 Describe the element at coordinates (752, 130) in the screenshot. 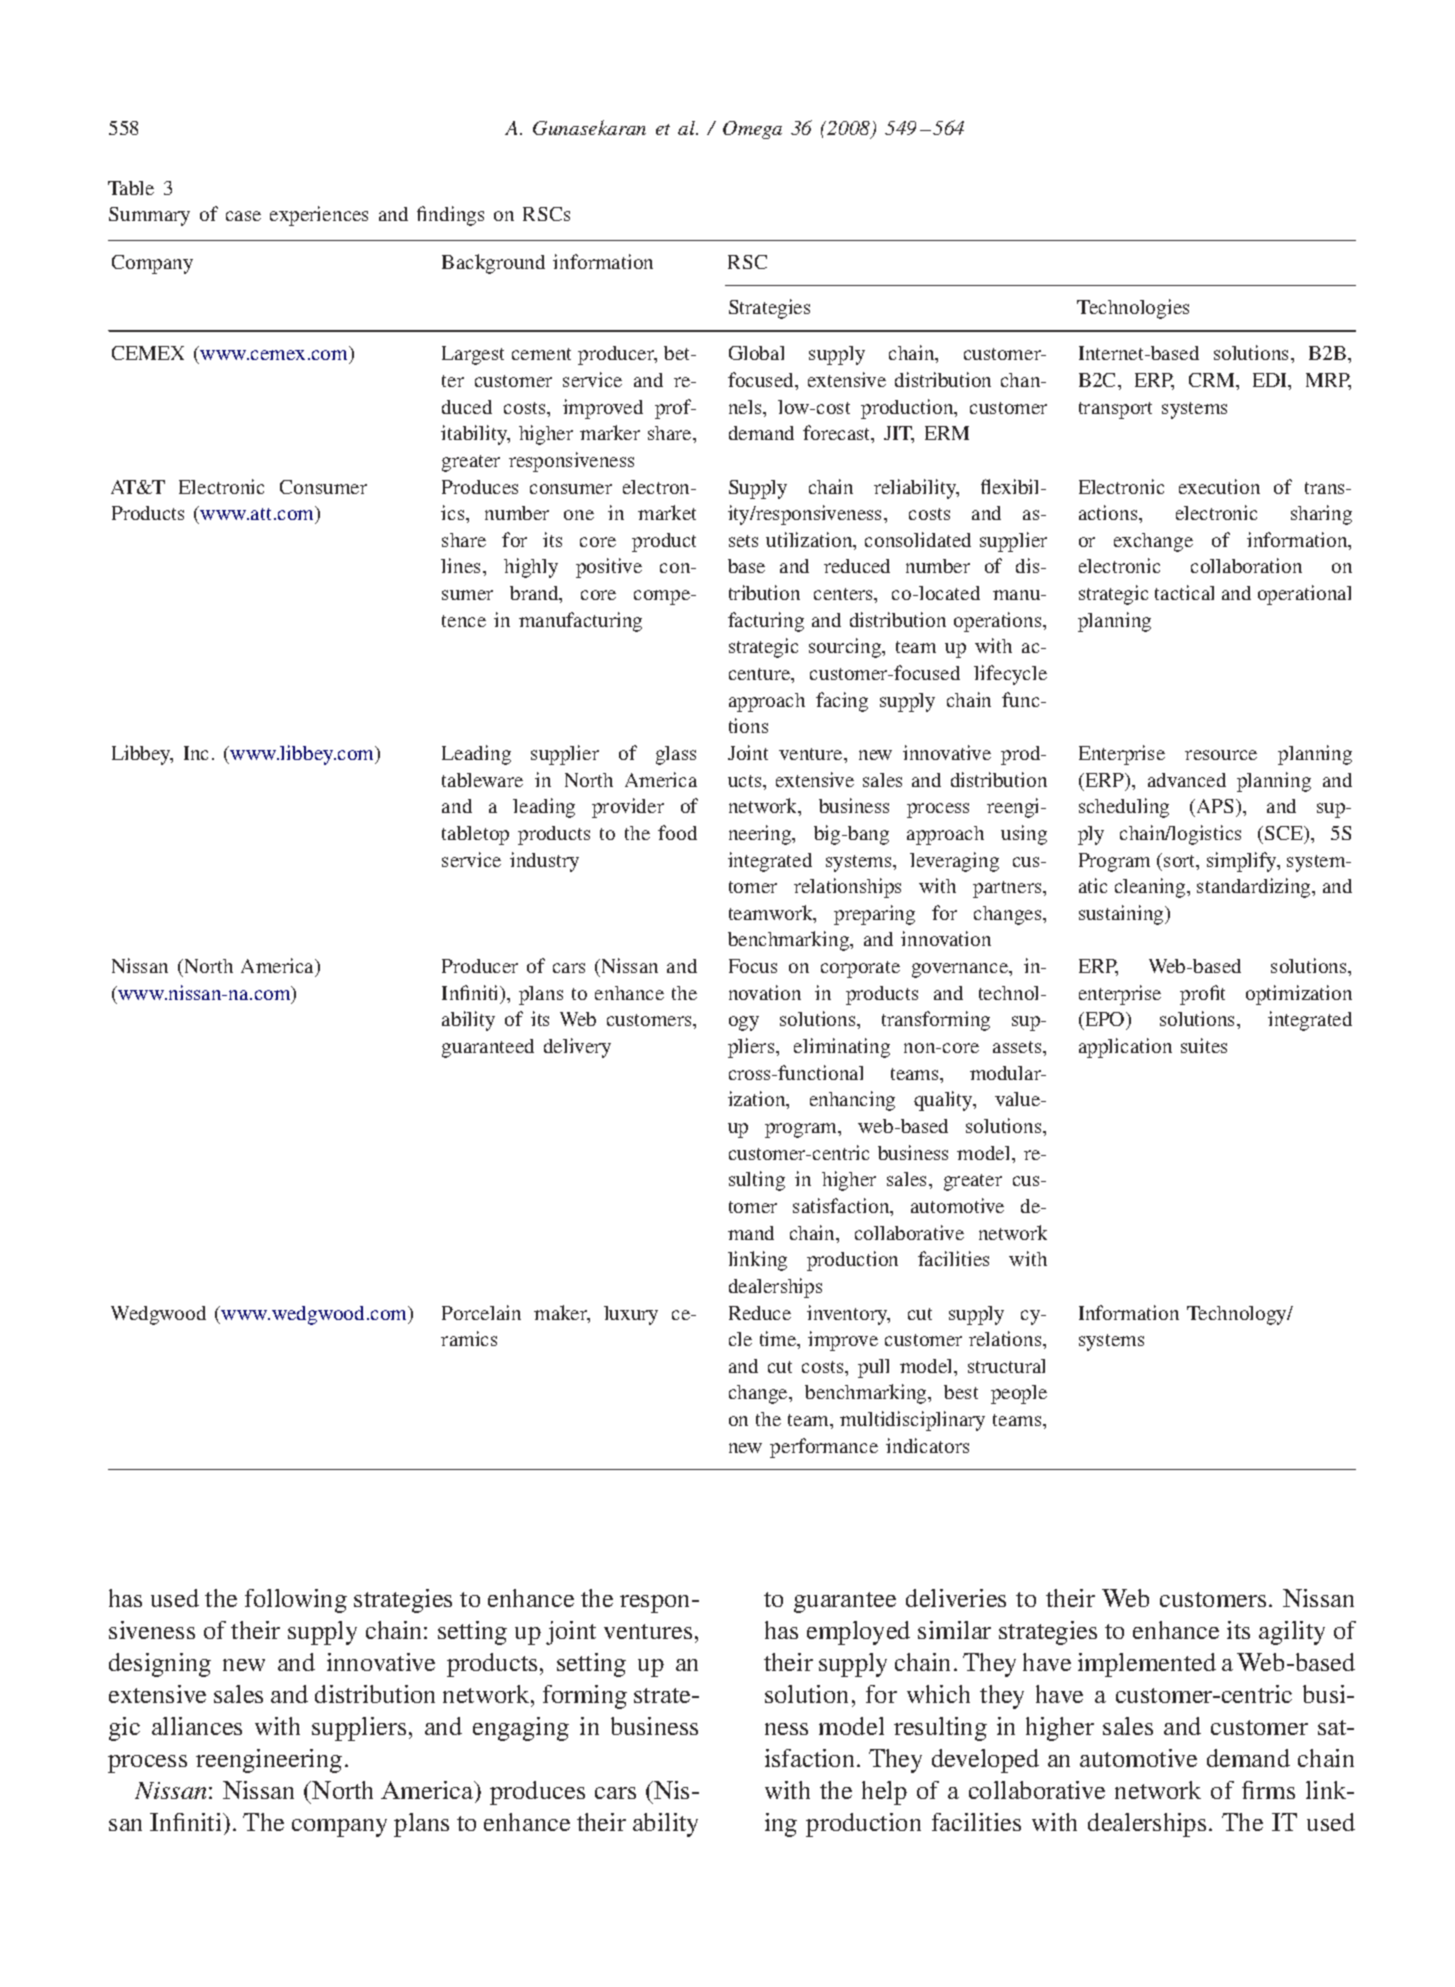

I see `Omega` at that location.
